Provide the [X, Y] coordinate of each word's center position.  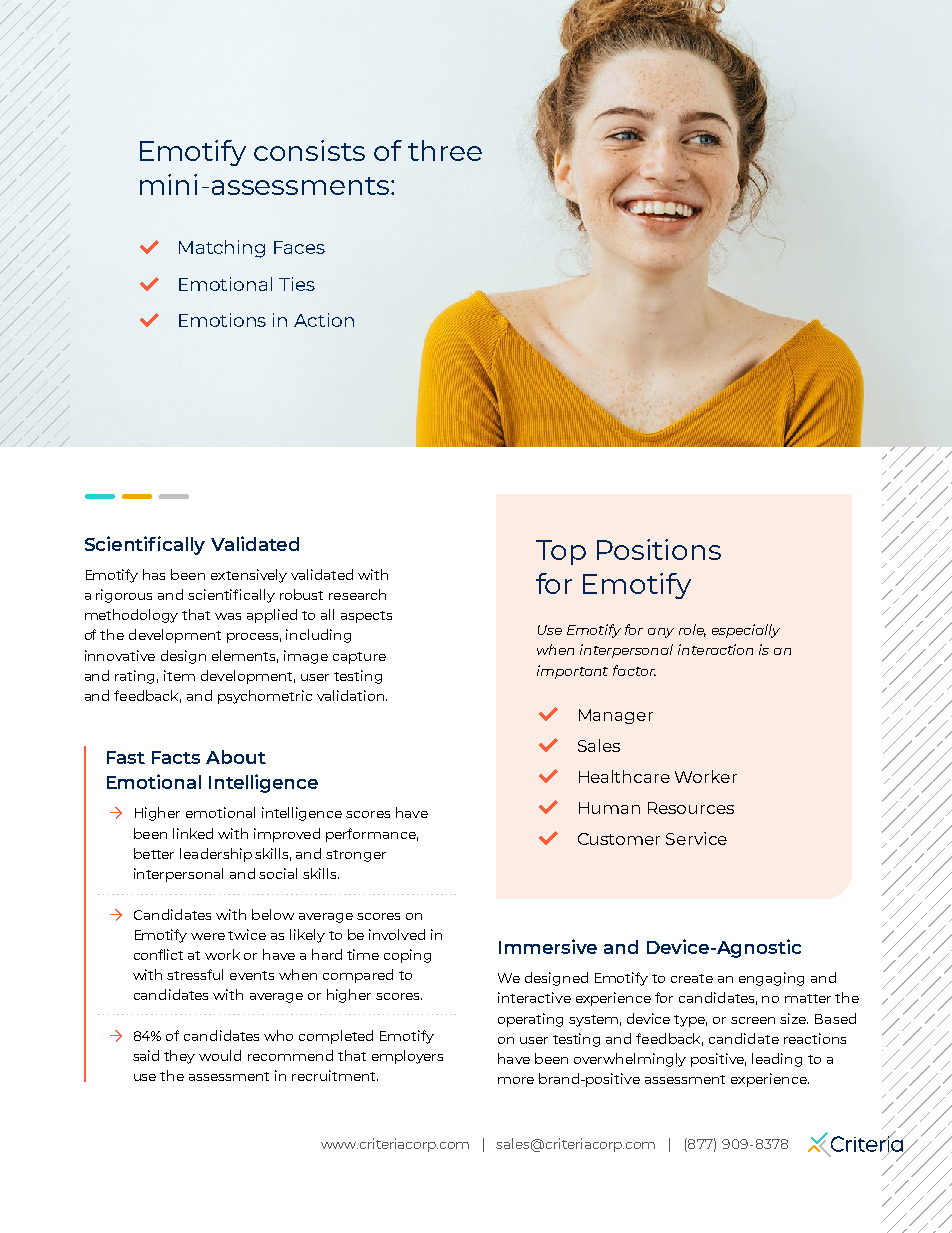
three [445, 150]
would [220, 1055]
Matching [222, 249]
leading [777, 1060]
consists [309, 150]
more [516, 1080]
